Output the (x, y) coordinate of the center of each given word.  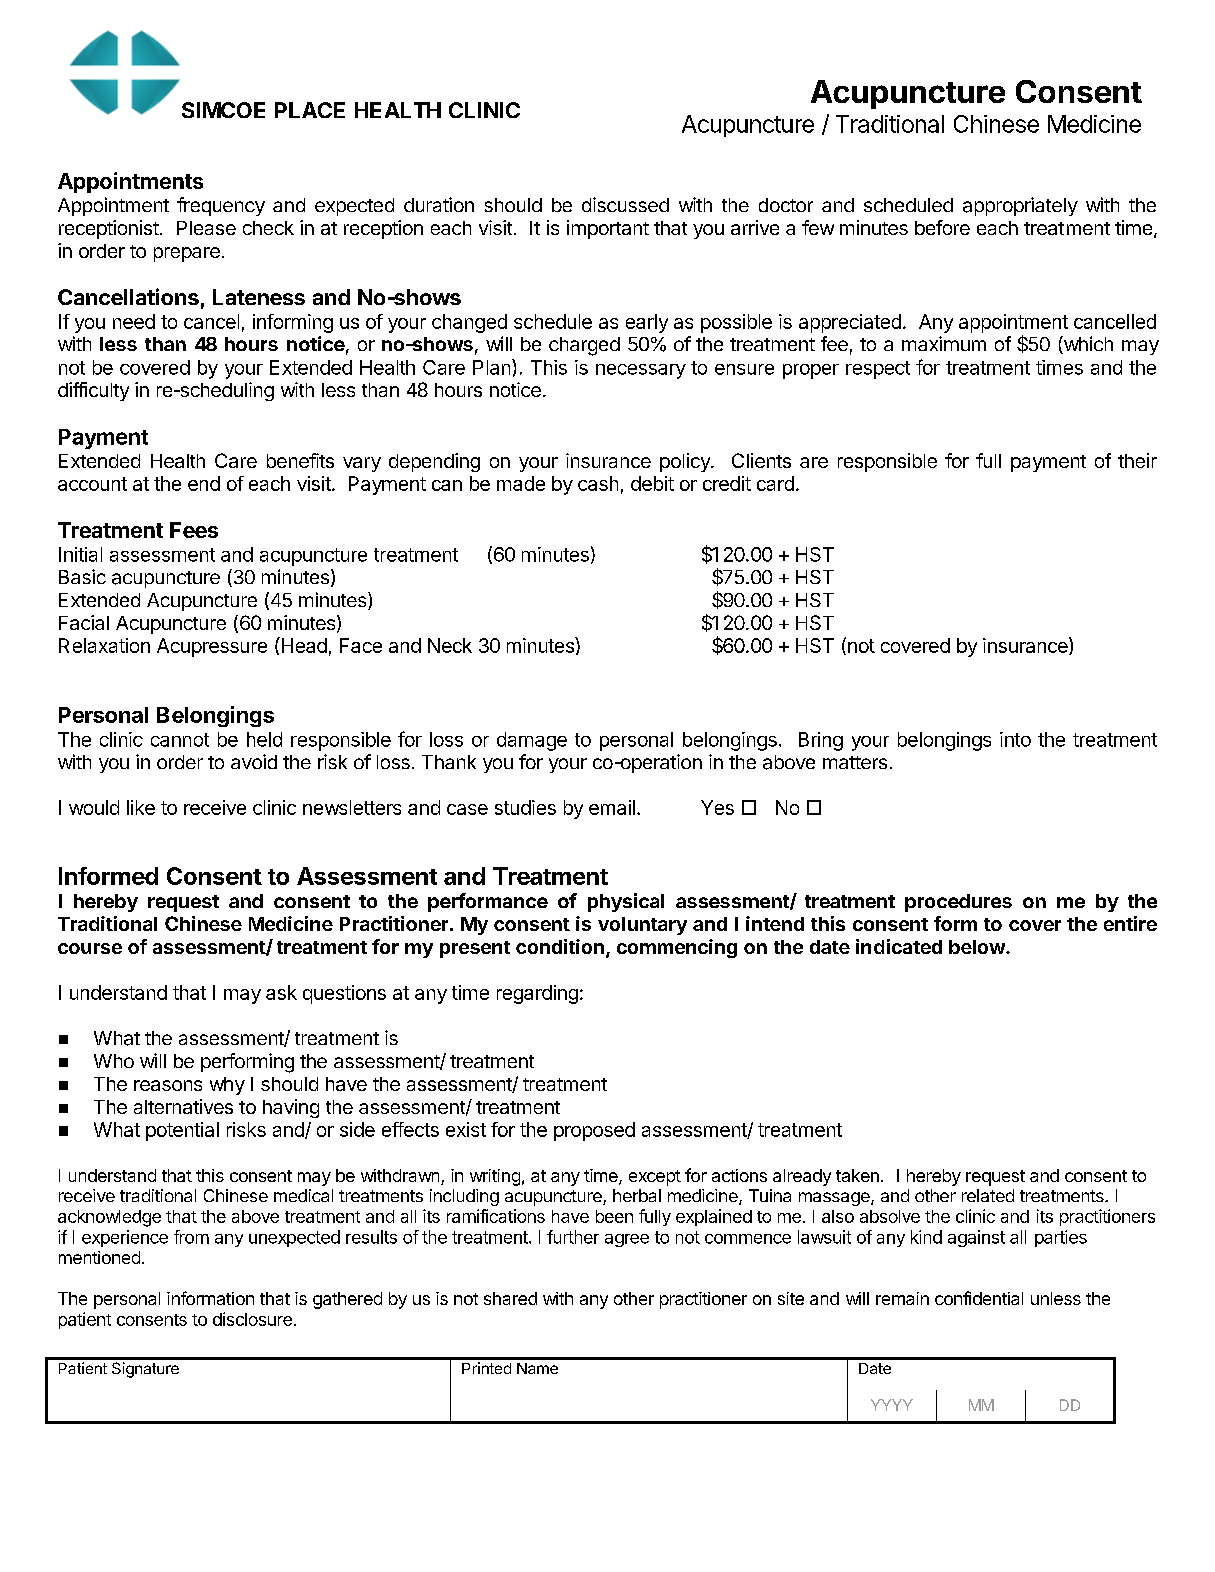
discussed (625, 204)
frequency (221, 206)
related (988, 1195)
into (1015, 739)
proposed (594, 1131)
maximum (944, 343)
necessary (641, 371)
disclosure (252, 1319)
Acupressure (212, 647)
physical (626, 902)
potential (182, 1131)
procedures (958, 903)
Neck (450, 645)
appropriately (1020, 206)
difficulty (93, 391)
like (141, 807)
